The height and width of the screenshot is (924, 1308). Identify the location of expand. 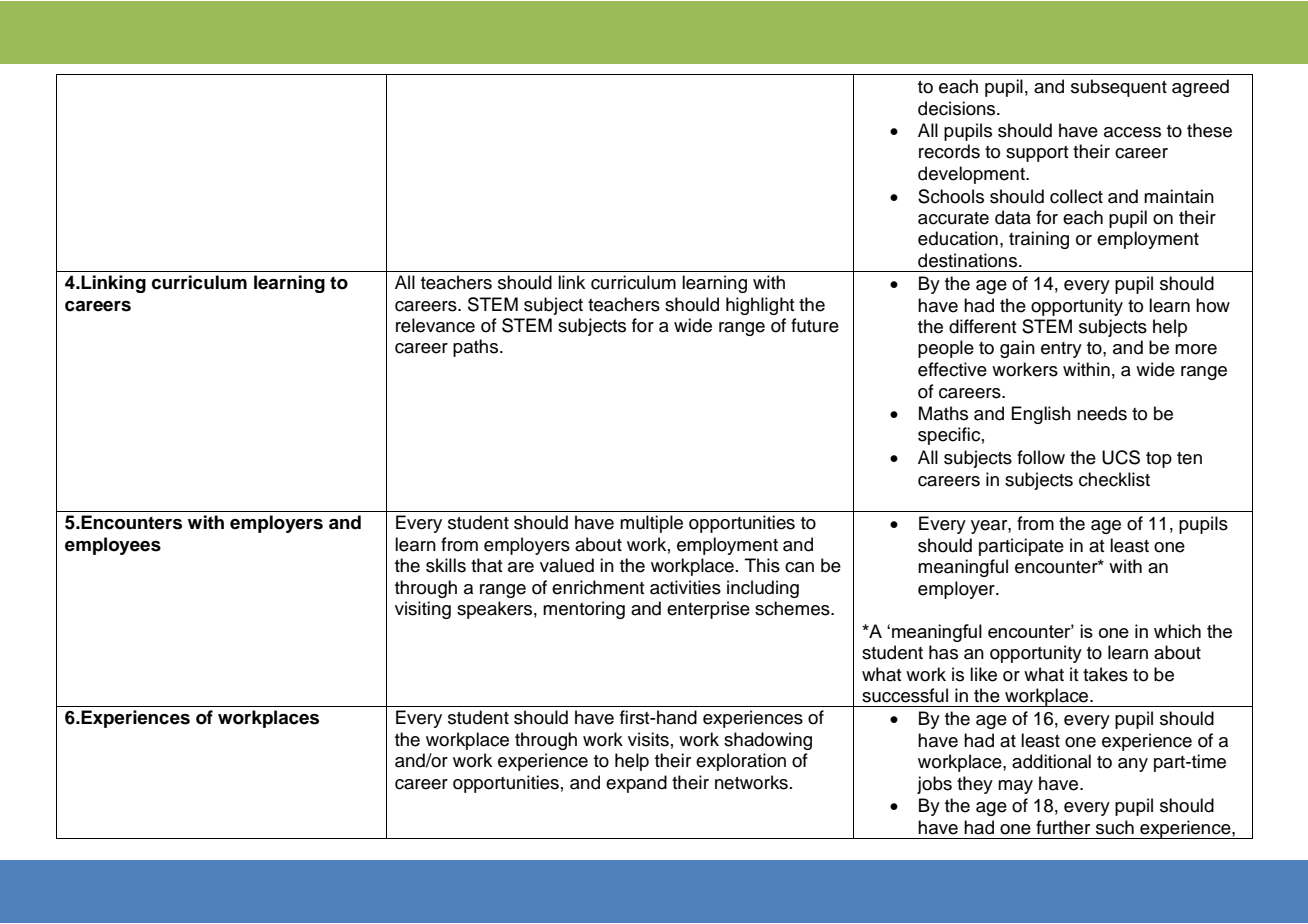
(636, 784).
